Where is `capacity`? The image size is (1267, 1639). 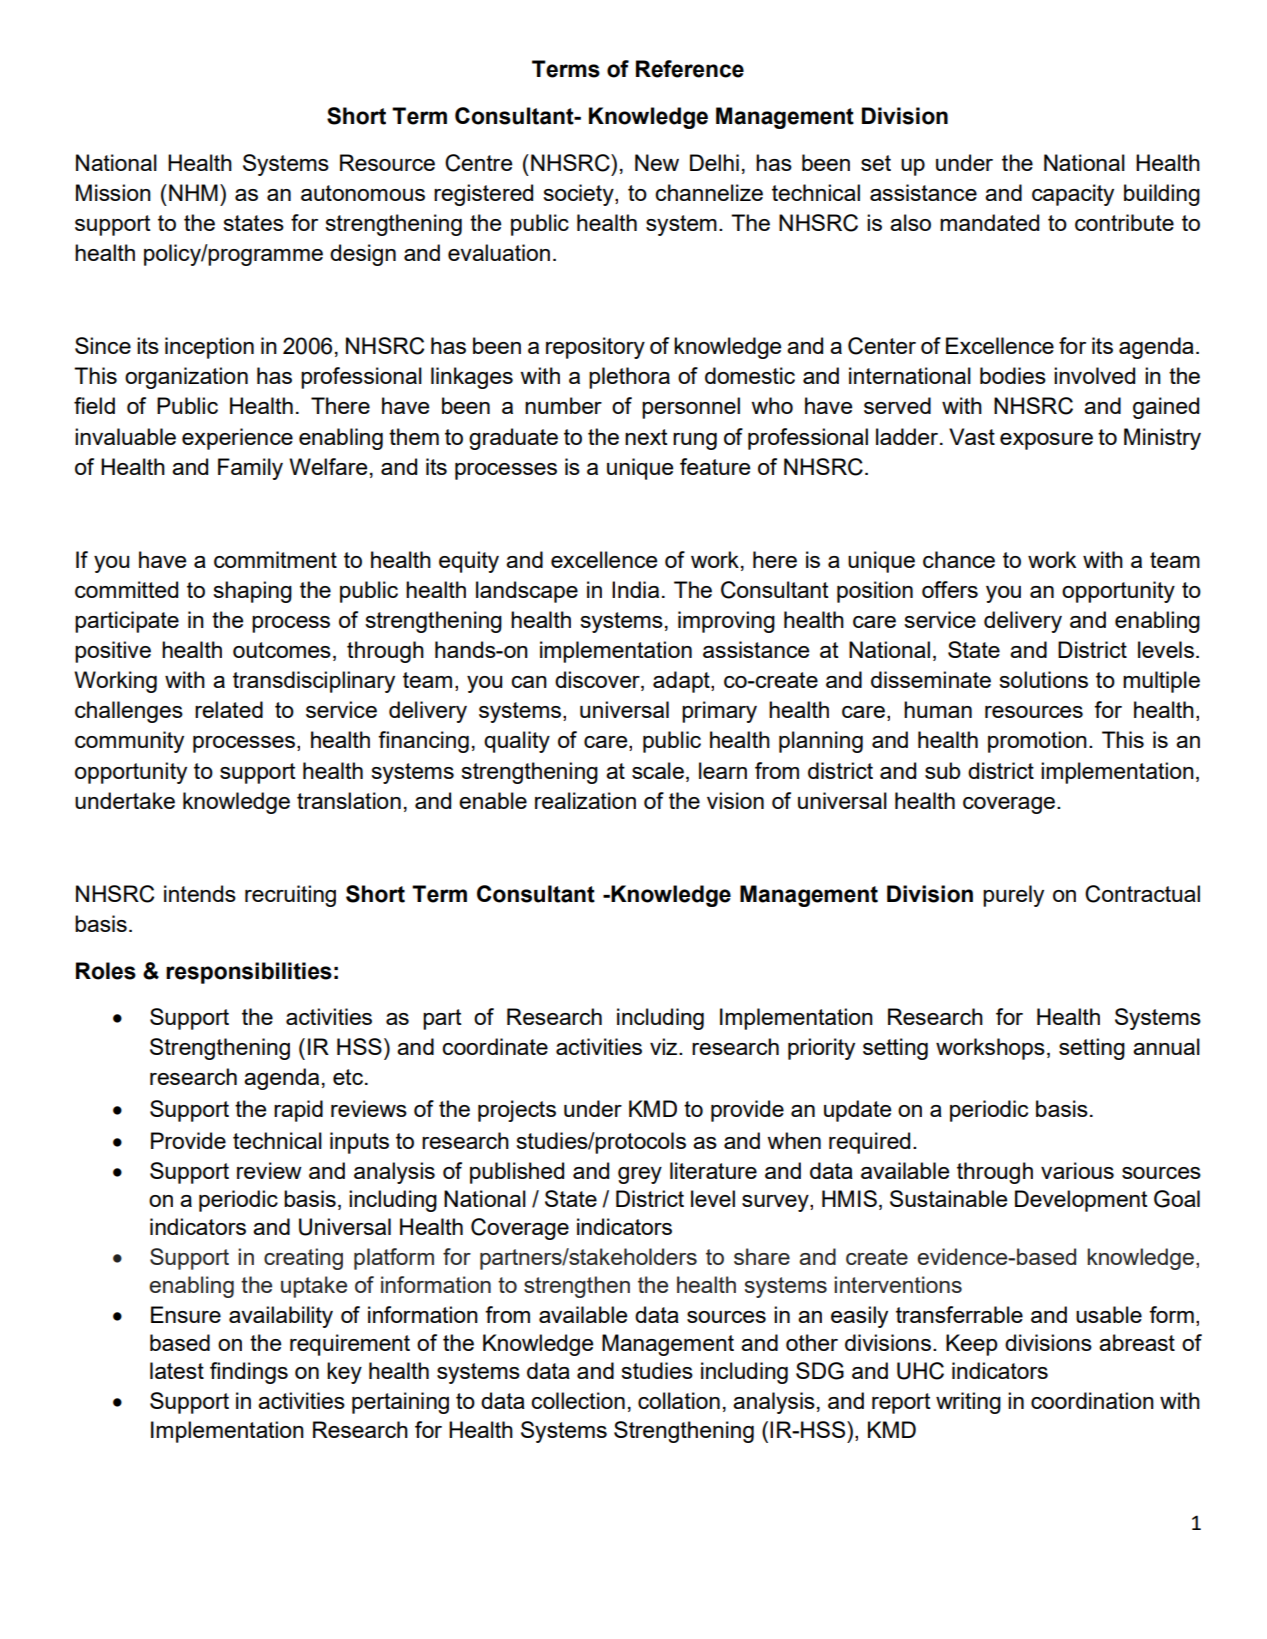 capacity is located at coordinates (1073, 195).
